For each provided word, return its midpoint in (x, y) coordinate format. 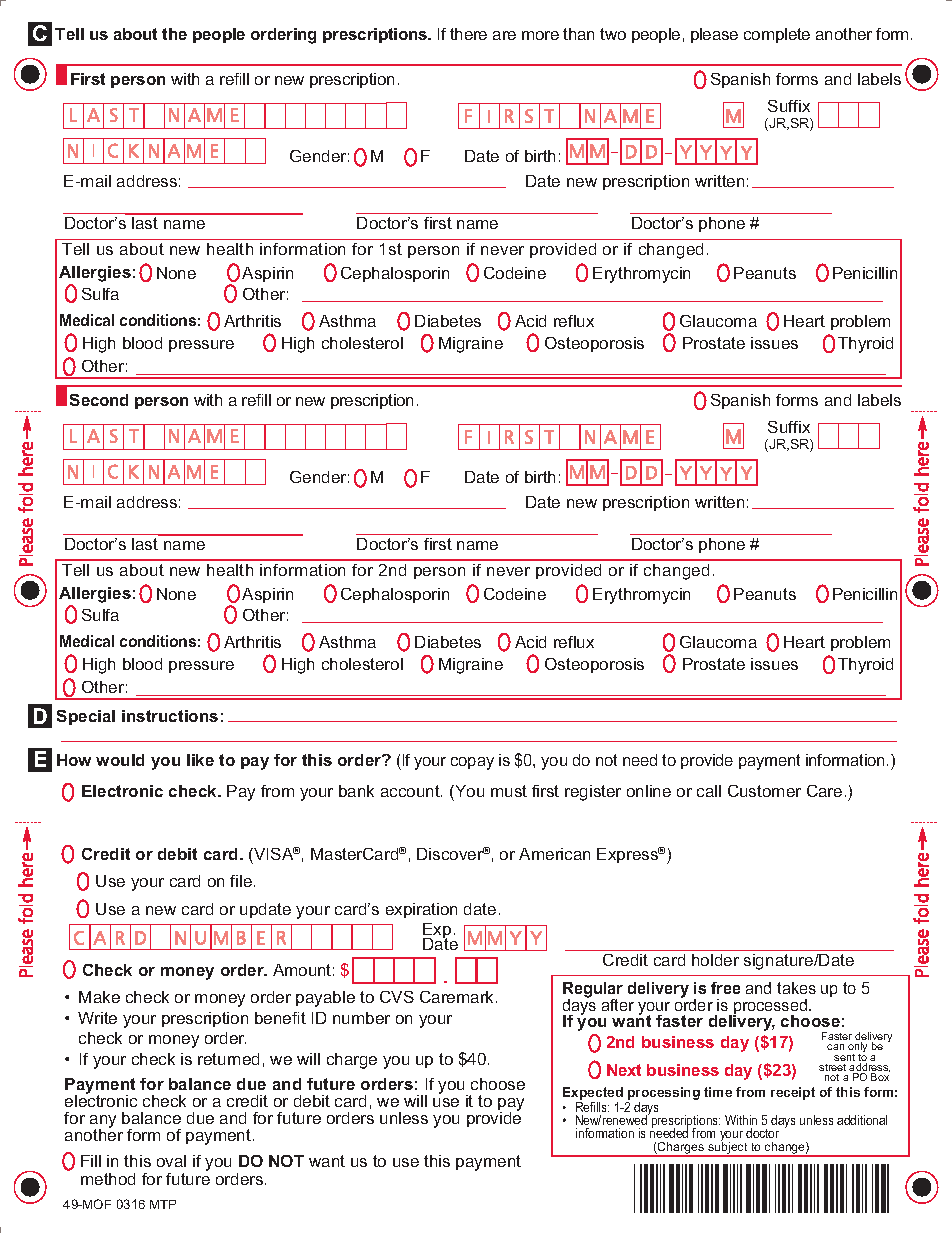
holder (715, 960)
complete (777, 35)
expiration (421, 910)
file (242, 881)
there (468, 34)
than (578, 34)
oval (171, 1161)
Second (99, 400)
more (540, 35)
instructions (170, 716)
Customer (764, 791)
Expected (593, 1093)
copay (472, 763)
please (714, 35)
